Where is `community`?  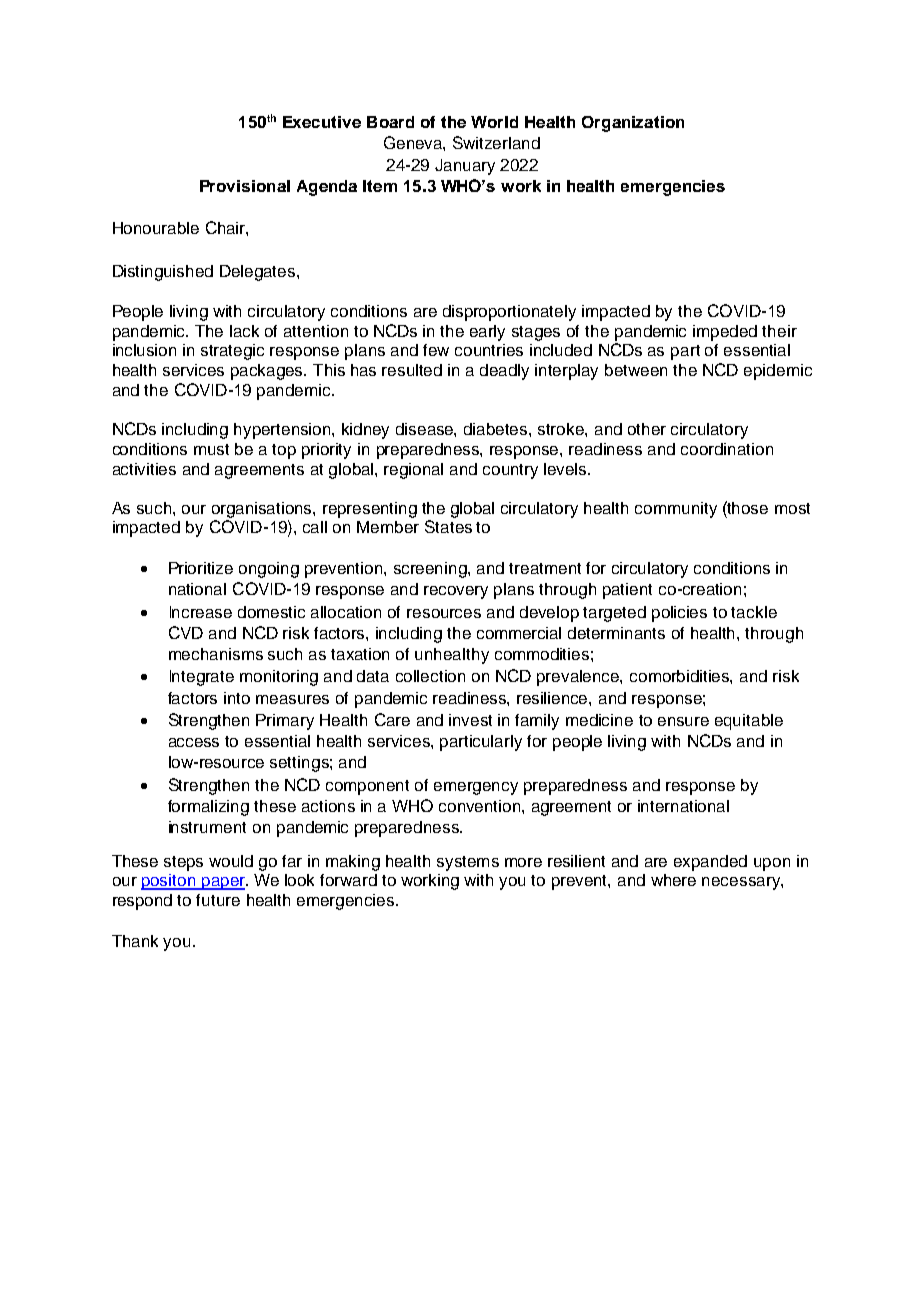 community is located at coordinates (676, 510).
